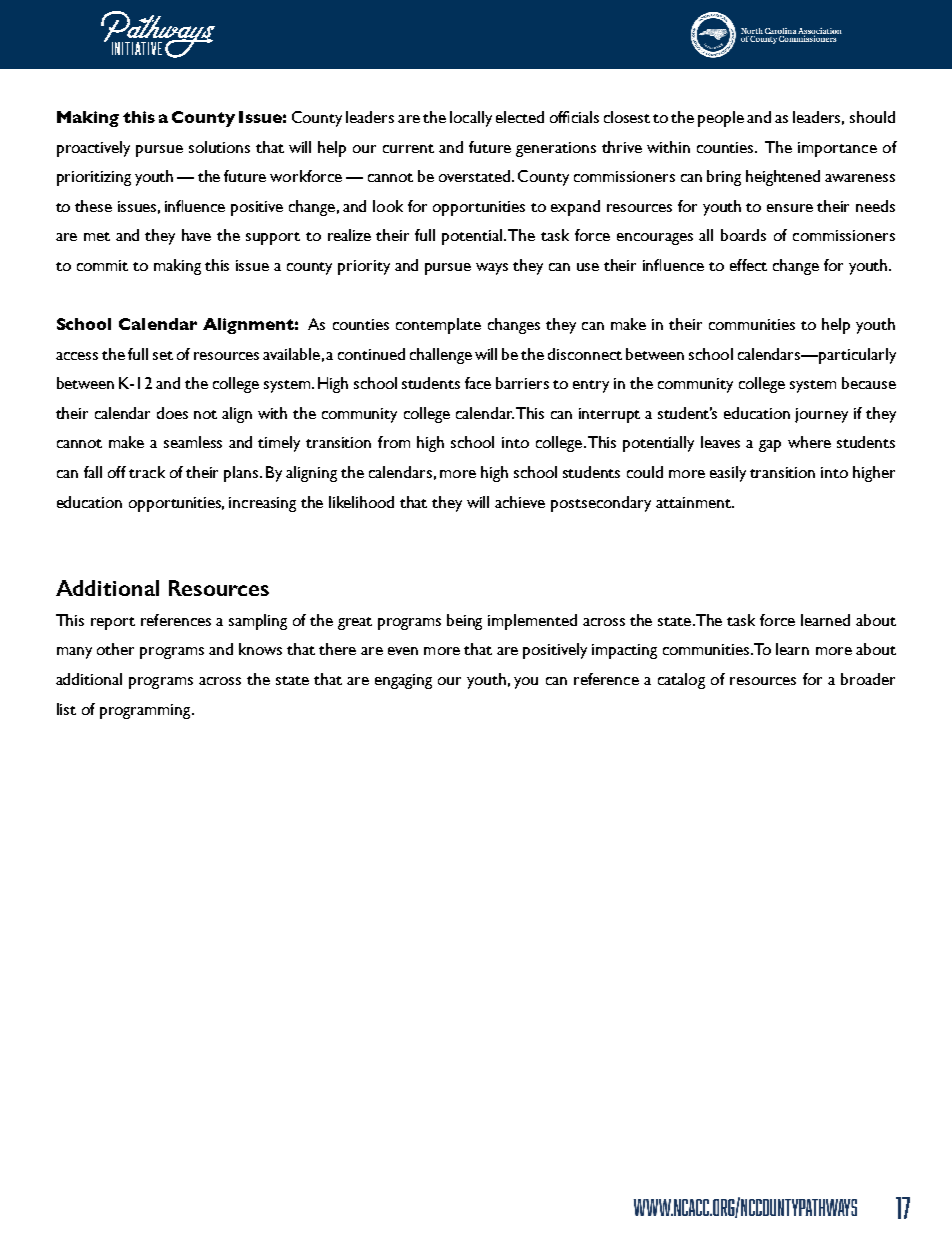 Image resolution: width=952 pixels, height=1233 pixels. I want to click on being, so click(464, 622).
